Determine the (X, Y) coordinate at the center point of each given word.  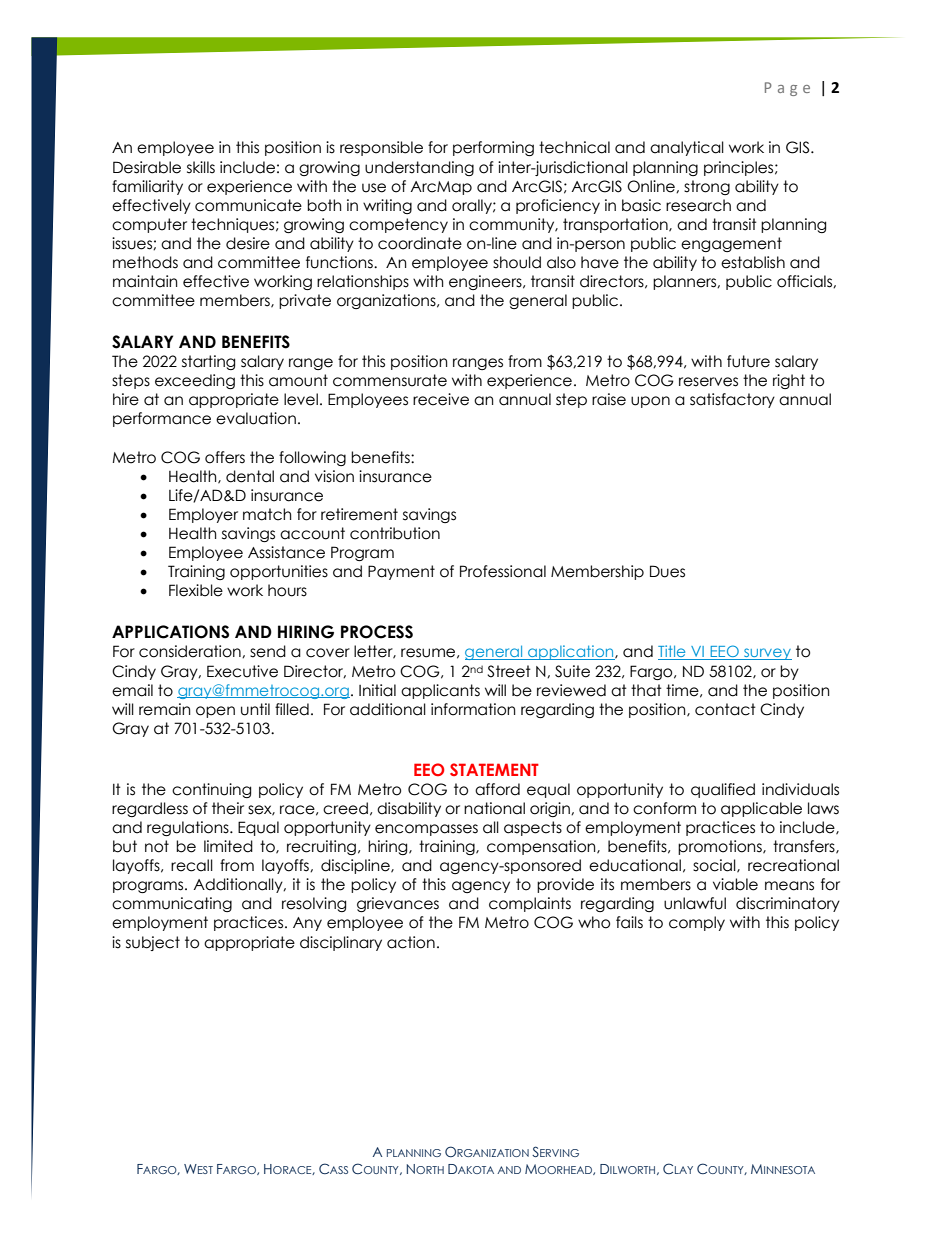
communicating (172, 904)
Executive (242, 671)
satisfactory (732, 400)
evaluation (256, 418)
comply (697, 923)
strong (707, 187)
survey (767, 654)
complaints (530, 904)
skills (201, 167)
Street (509, 671)
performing (493, 148)
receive (441, 399)
